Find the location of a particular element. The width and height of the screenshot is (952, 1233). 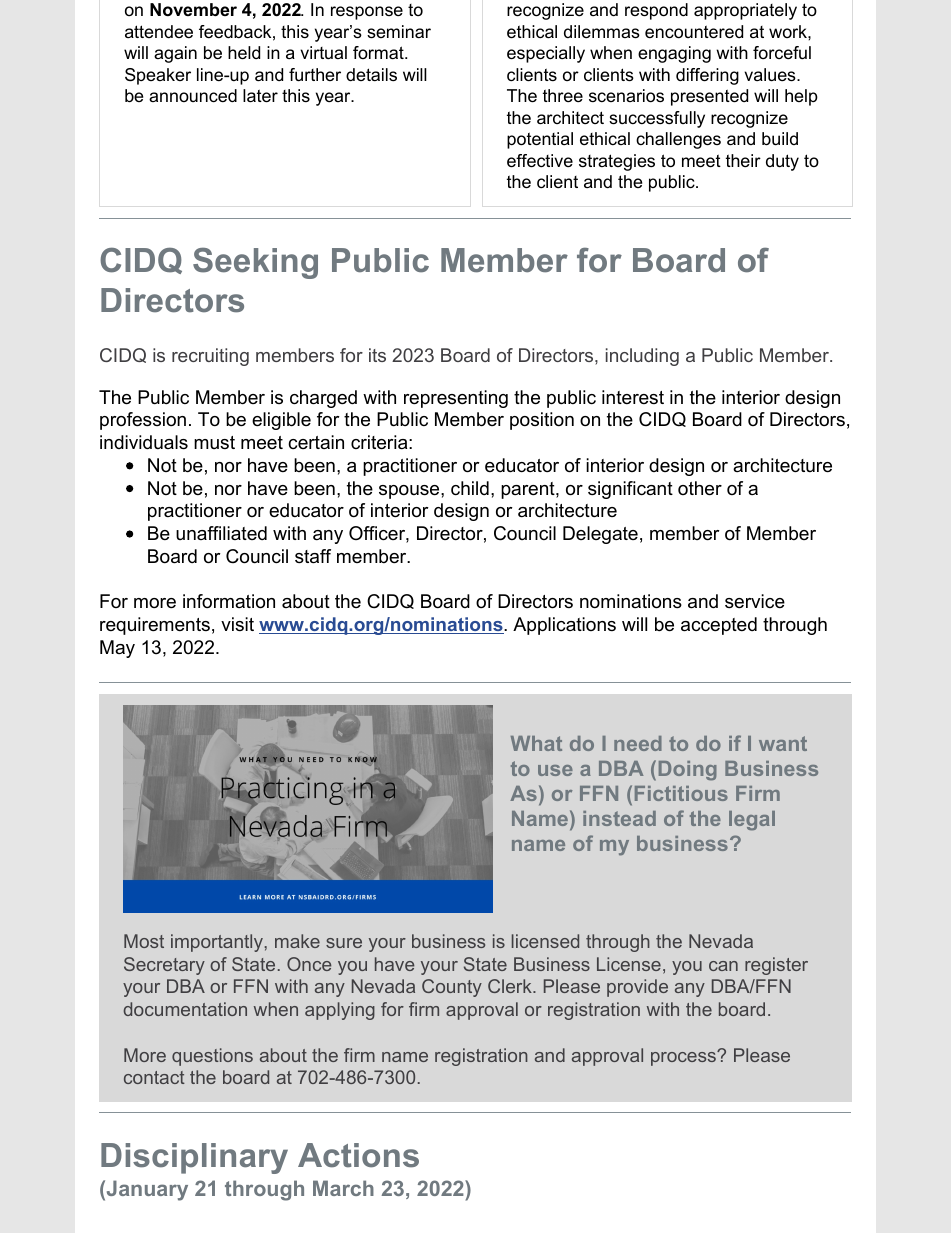

Most is located at coordinates (144, 941).
